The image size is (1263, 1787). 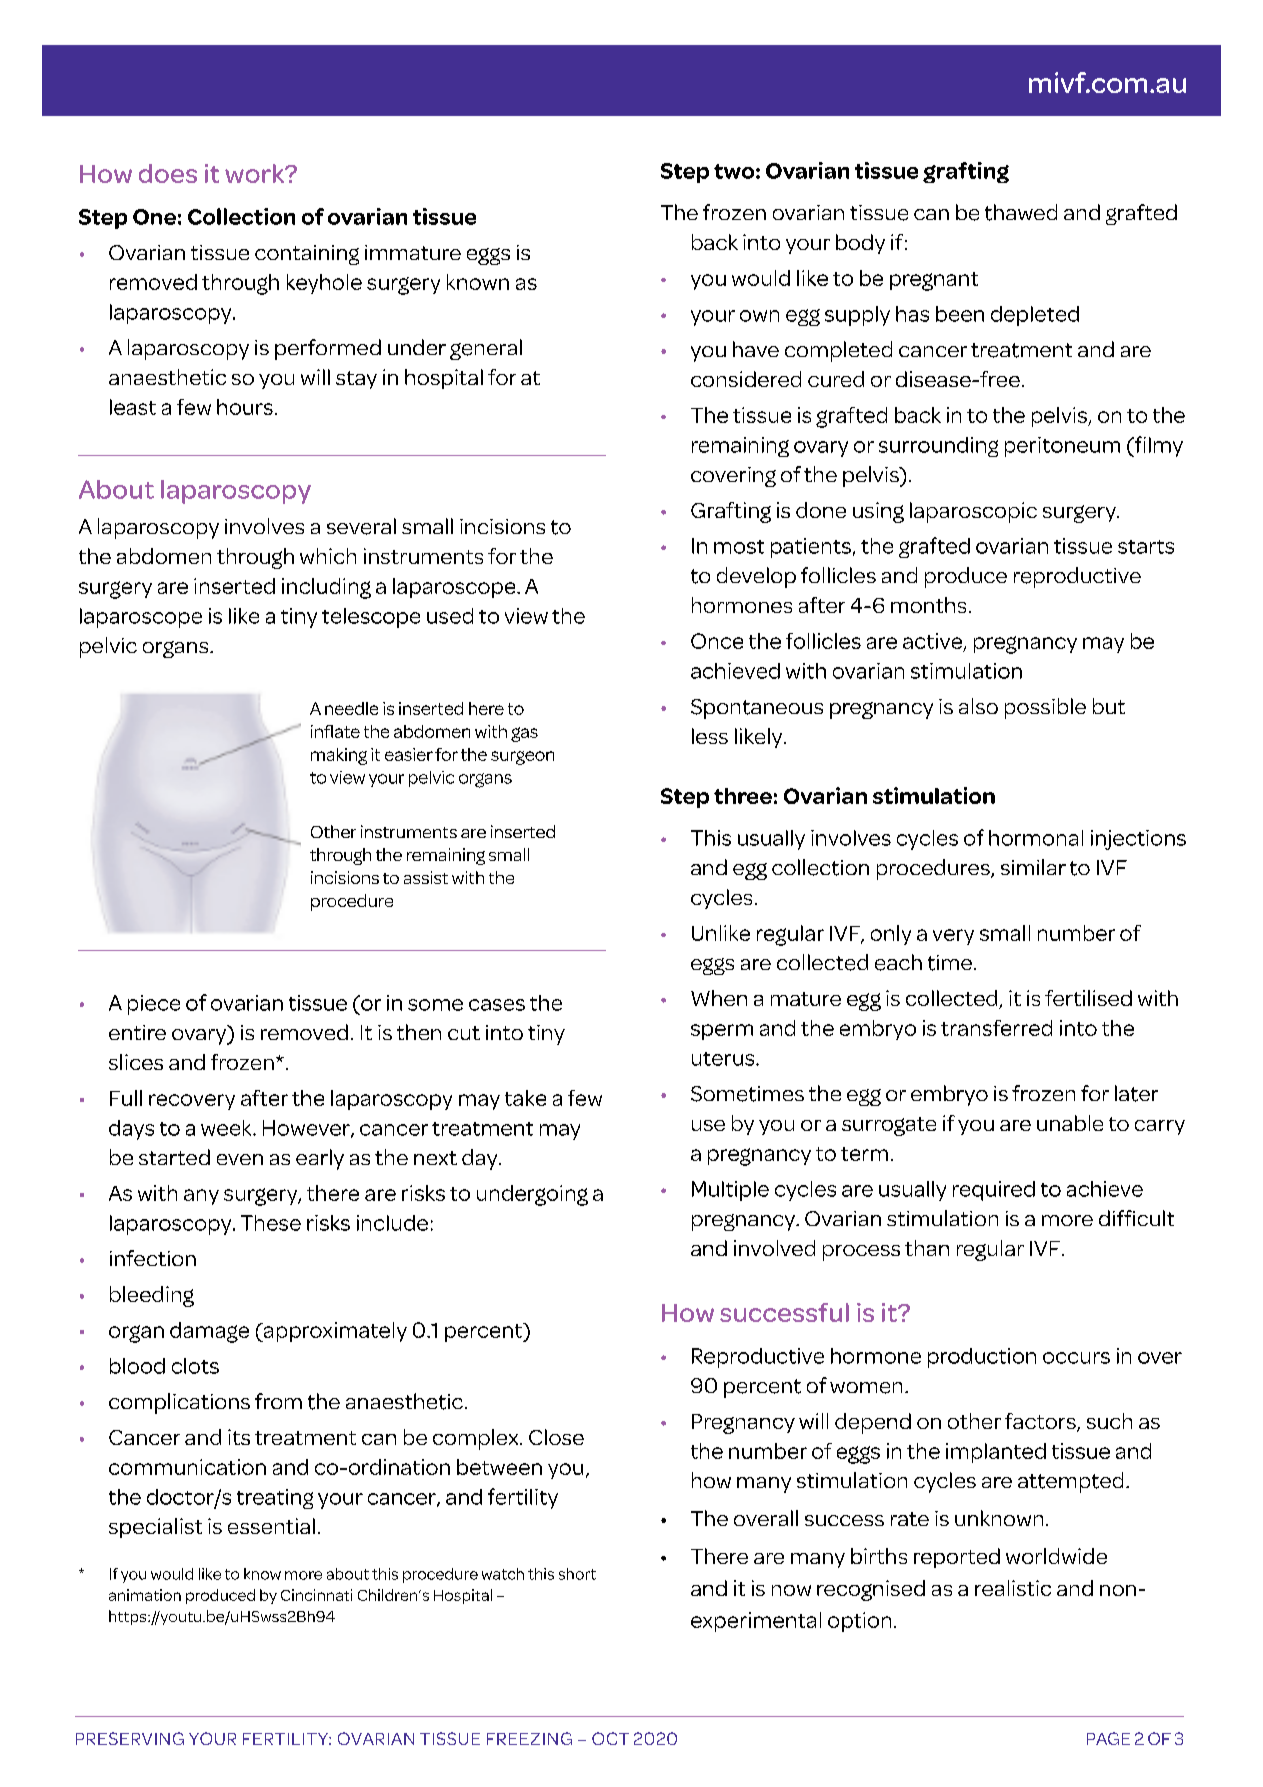 I want to click on thawed, so click(x=1021, y=212).
